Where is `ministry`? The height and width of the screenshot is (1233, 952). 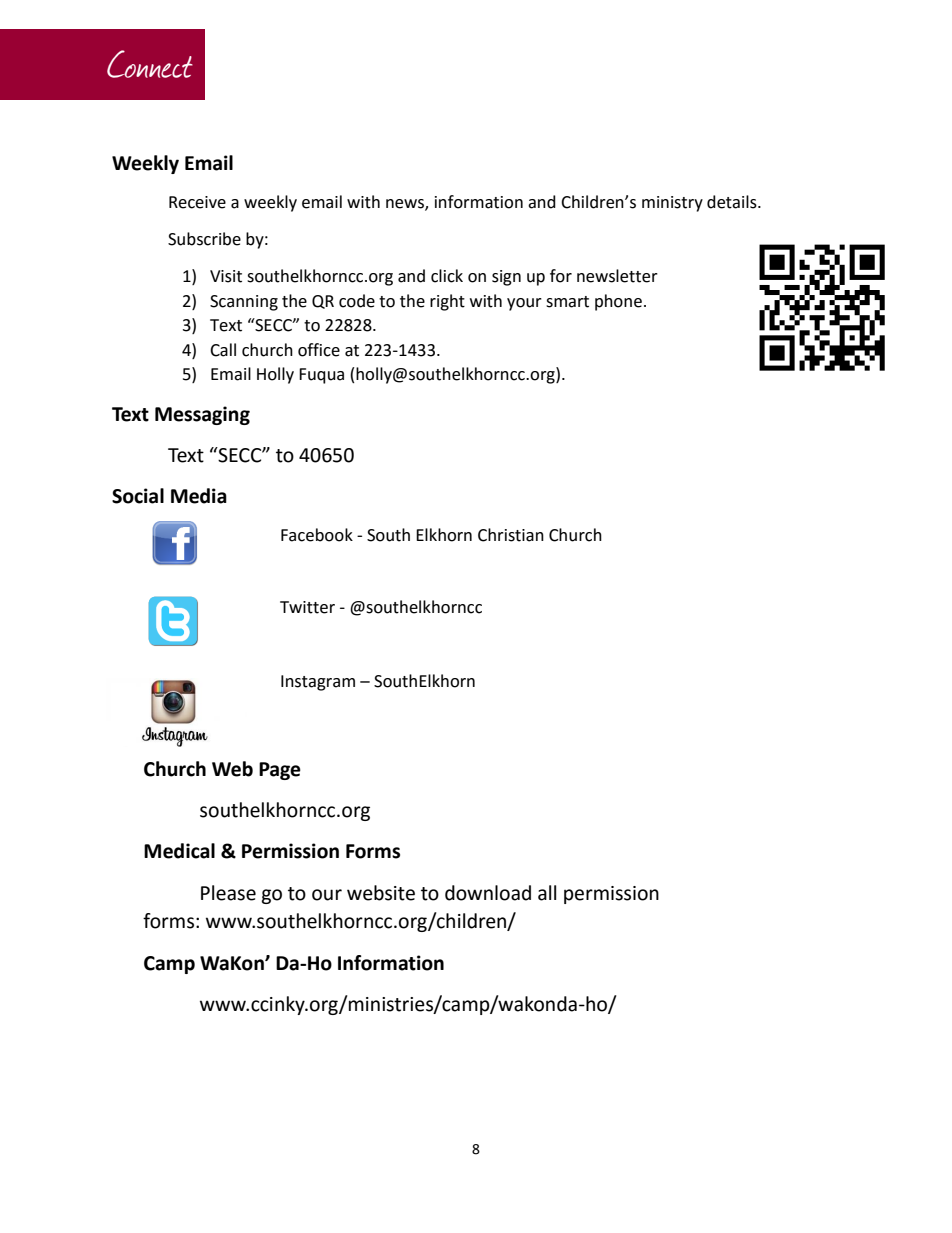 ministry is located at coordinates (672, 204).
